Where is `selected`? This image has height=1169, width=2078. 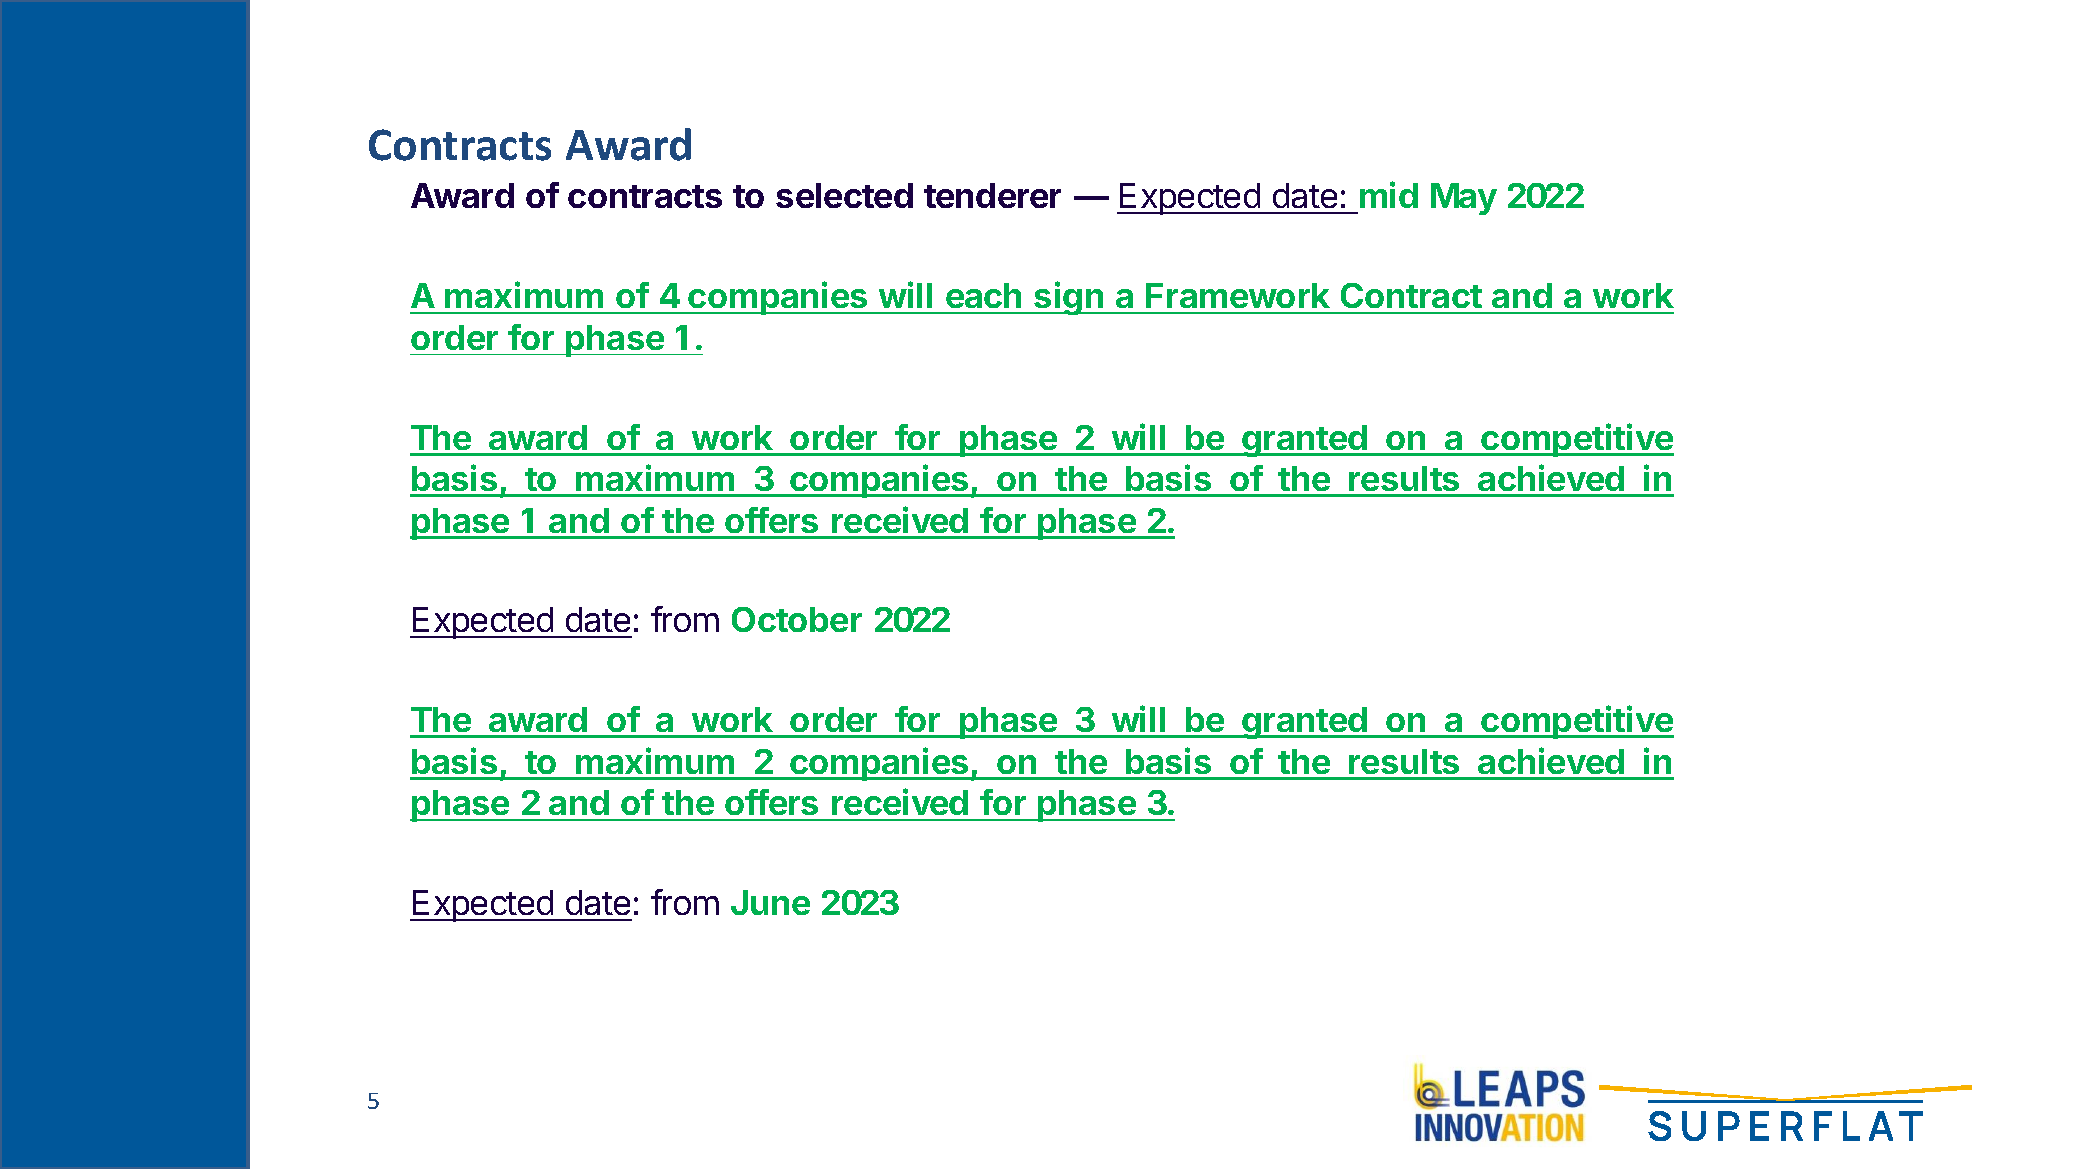 selected is located at coordinates (844, 195).
